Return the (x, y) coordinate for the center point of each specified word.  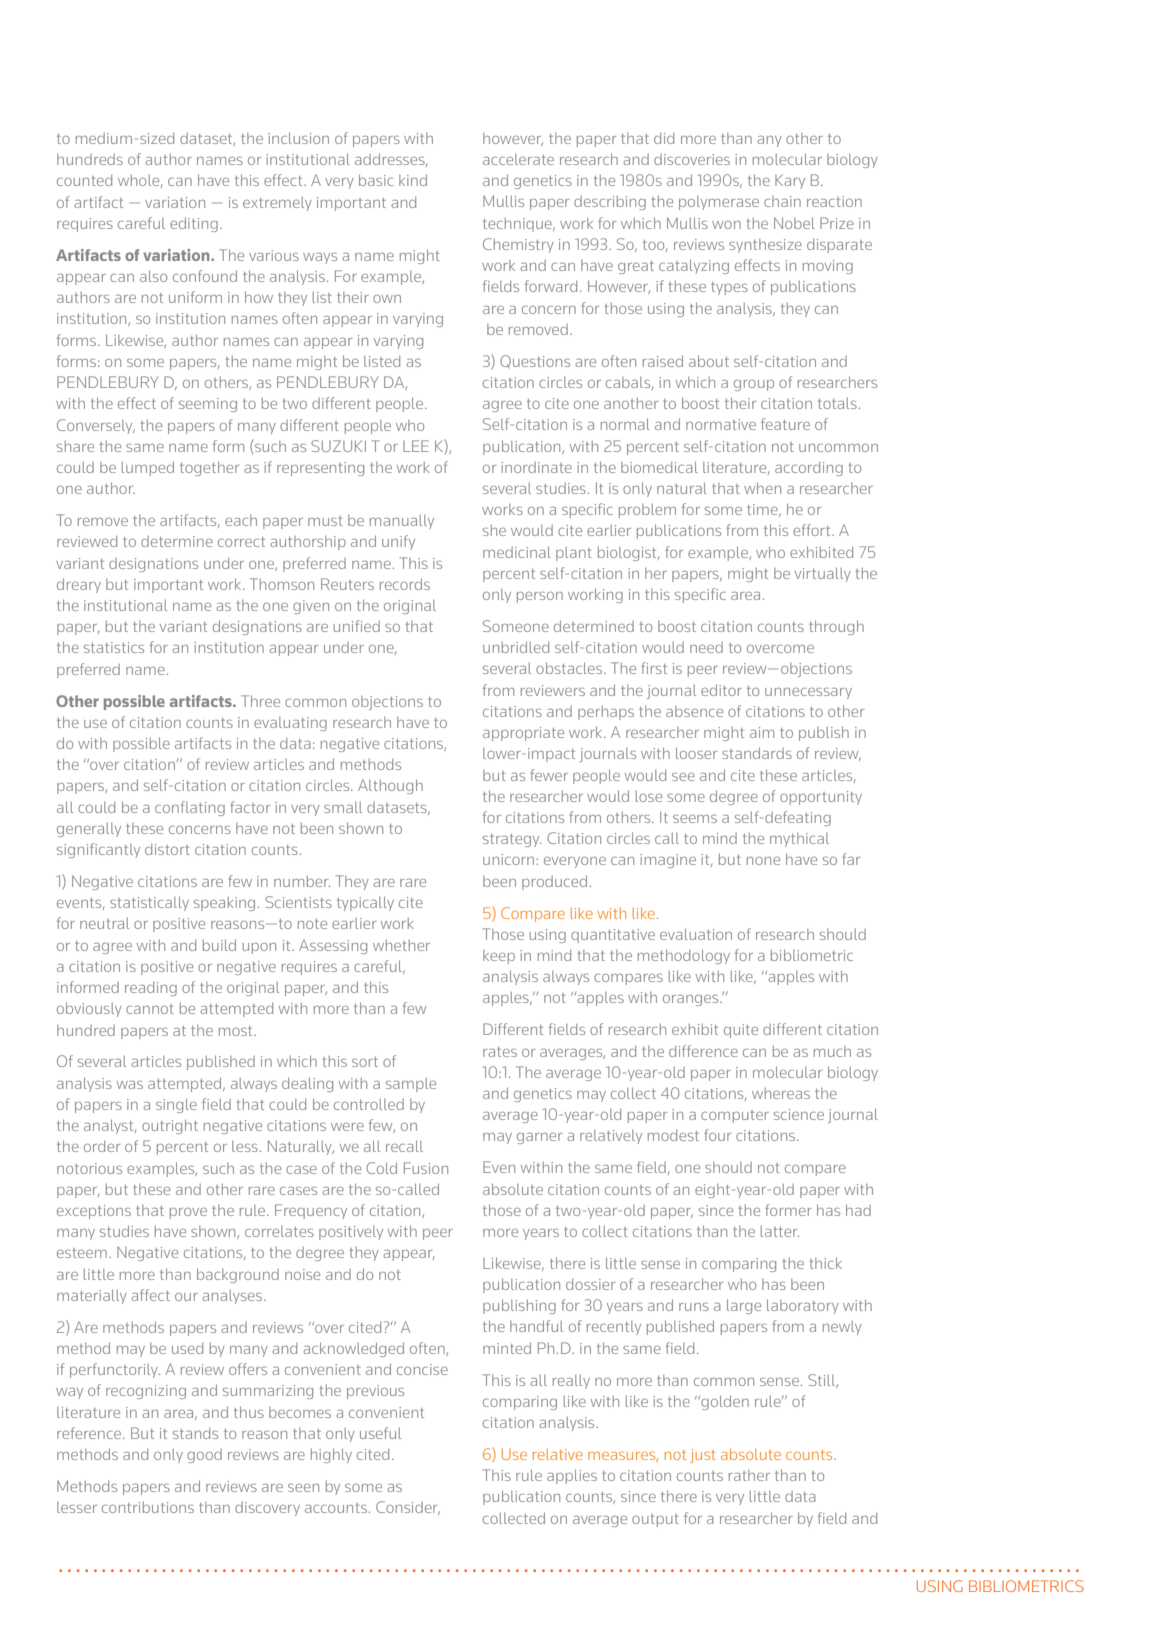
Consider (408, 1508)
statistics (114, 647)
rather (749, 1475)
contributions (148, 1507)
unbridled (516, 647)
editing (194, 224)
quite (741, 1031)
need (706, 647)
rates (500, 1052)
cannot (150, 1009)
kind (413, 180)
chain (782, 201)
